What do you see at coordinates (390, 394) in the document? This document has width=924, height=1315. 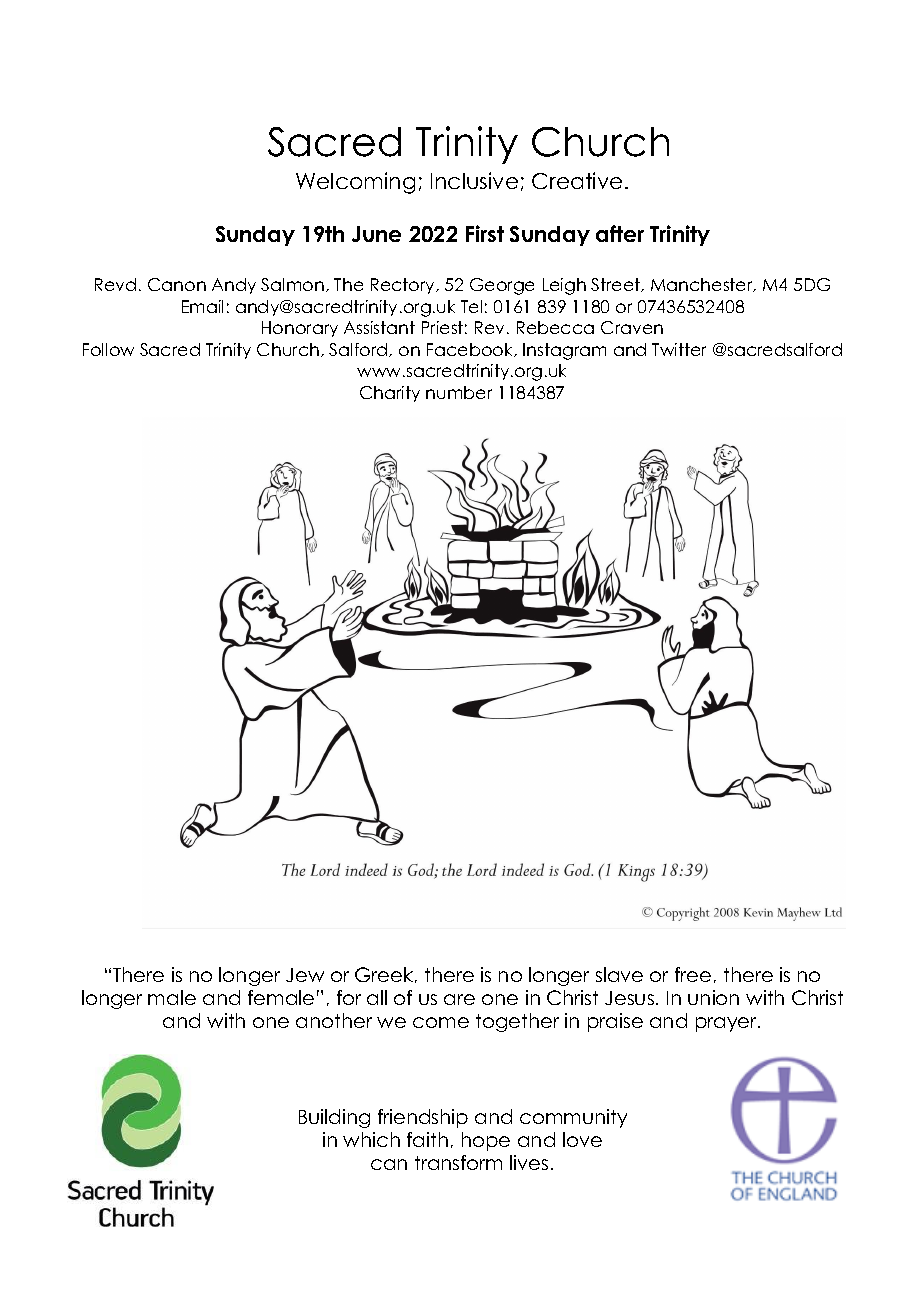 I see `Charity` at bounding box center [390, 394].
